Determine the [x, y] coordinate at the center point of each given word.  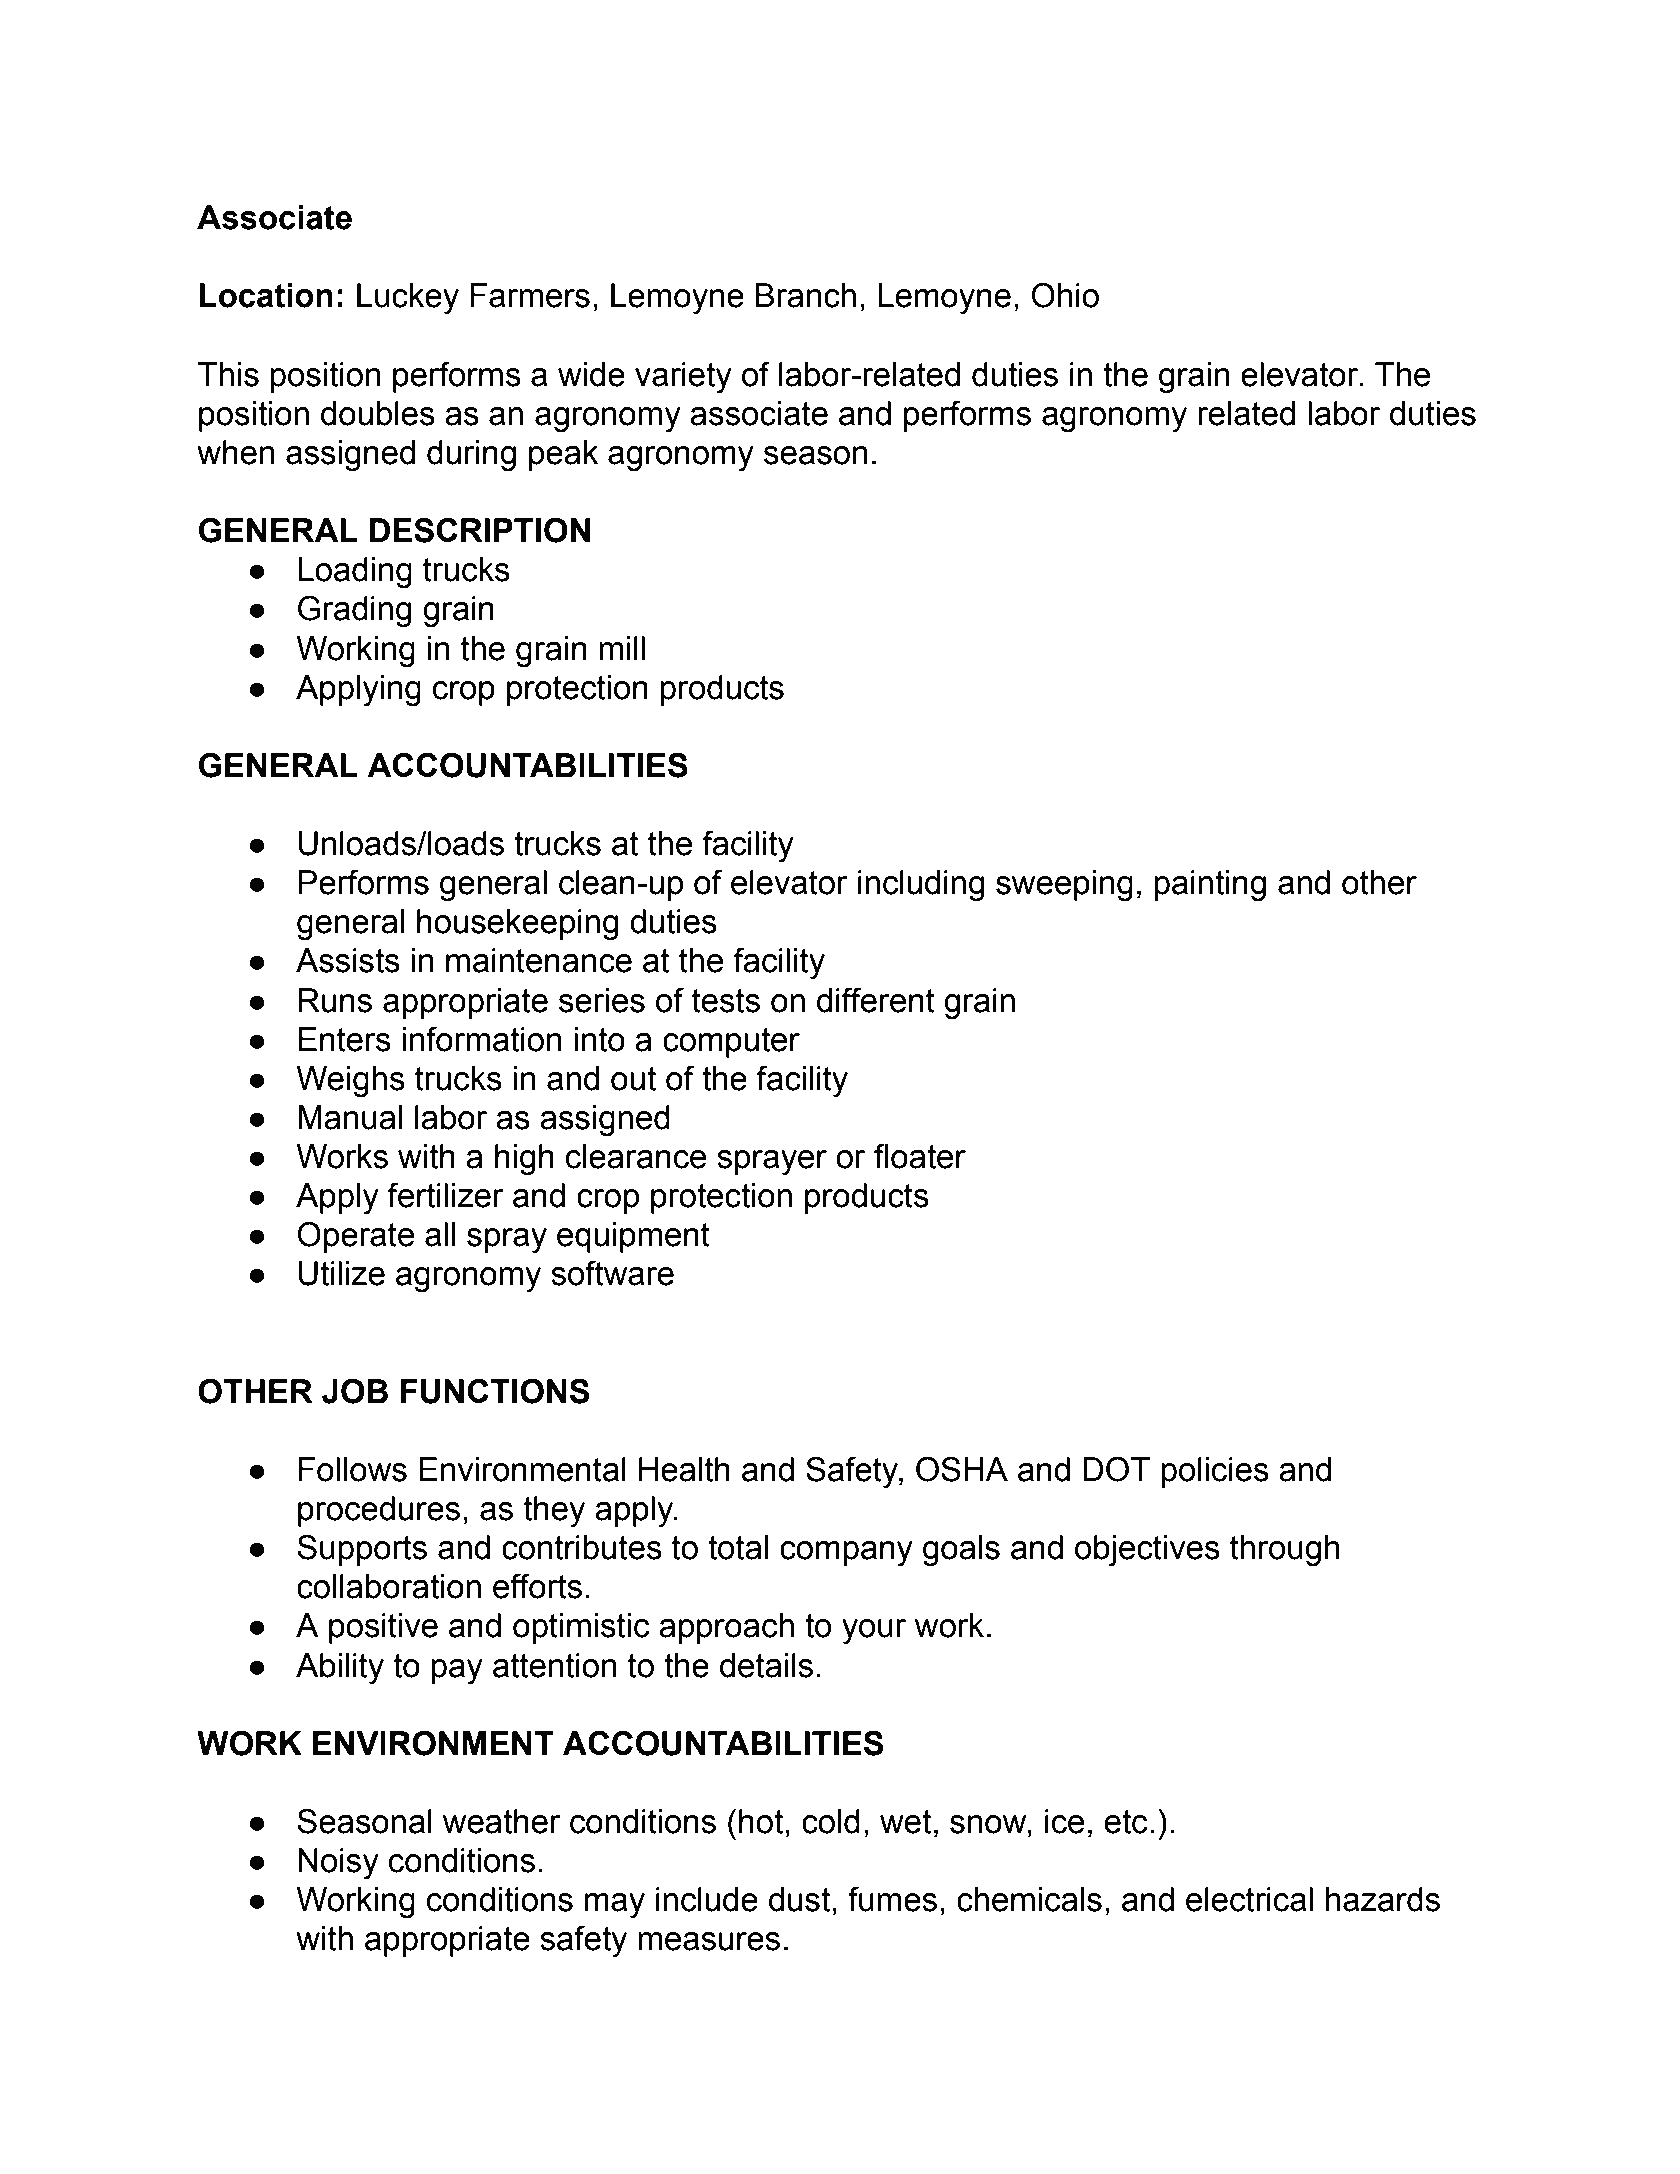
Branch [806, 295]
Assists [348, 960]
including [921, 886]
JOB [355, 1391]
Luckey [408, 299]
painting [1210, 886]
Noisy [338, 1864]
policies [1215, 1472]
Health [684, 1469]
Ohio [1065, 295]
